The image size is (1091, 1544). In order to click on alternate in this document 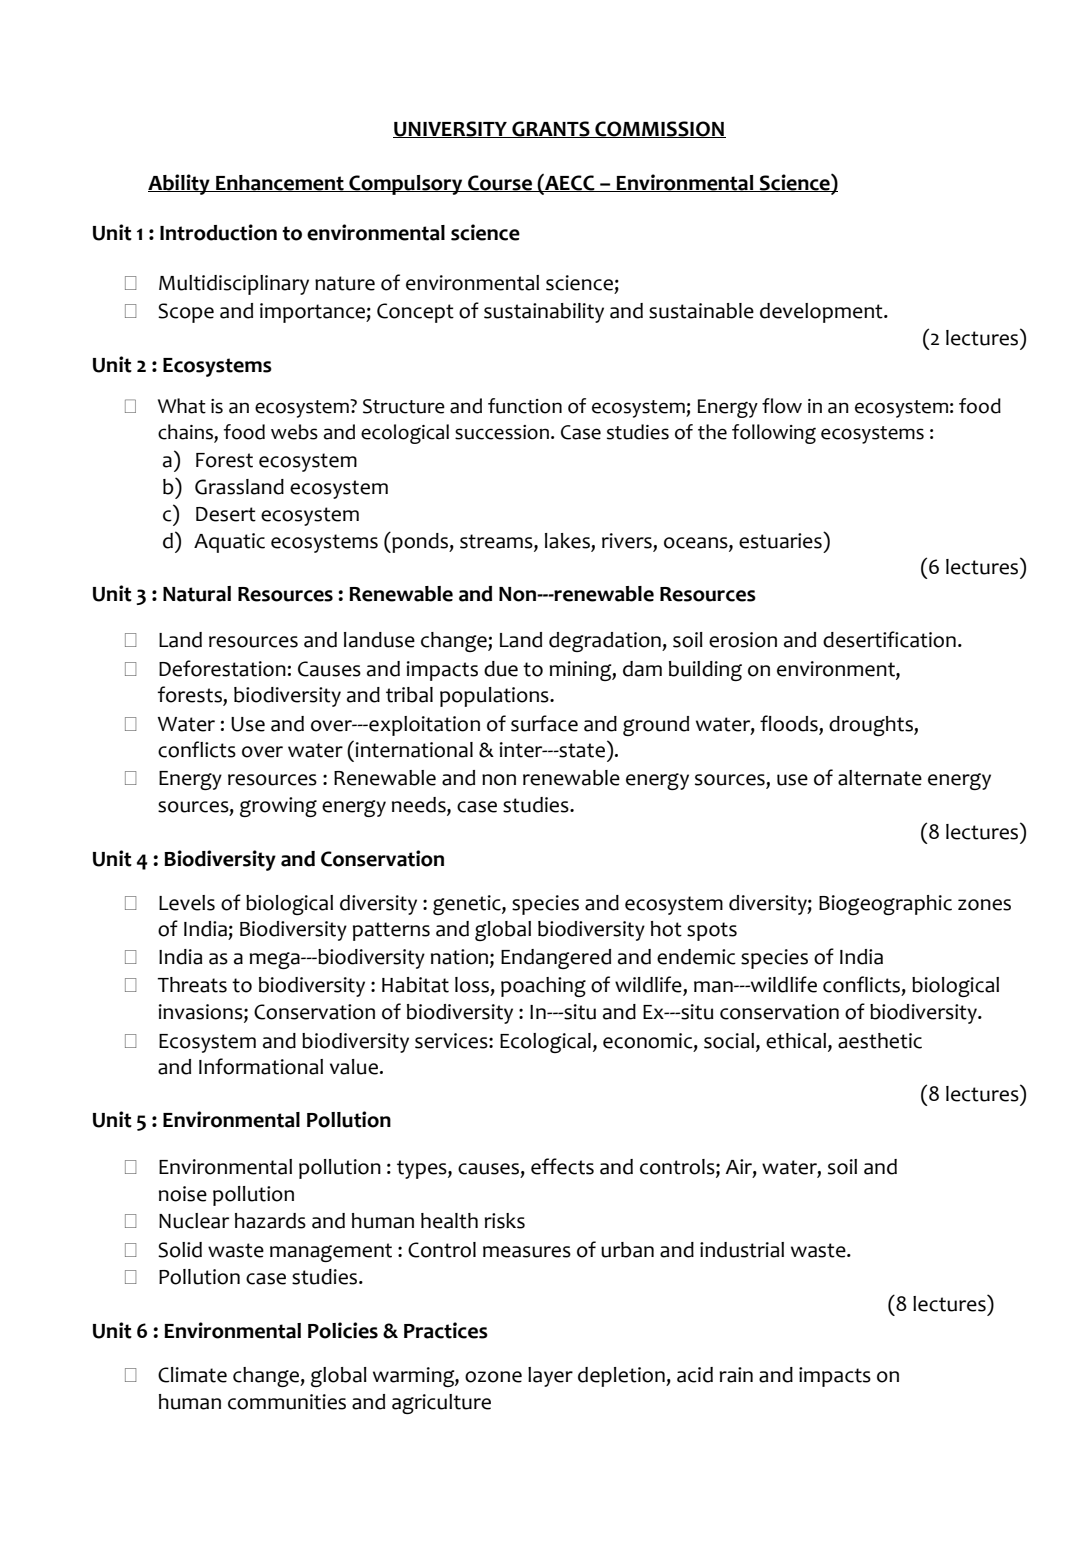, I will do `click(880, 778)`.
